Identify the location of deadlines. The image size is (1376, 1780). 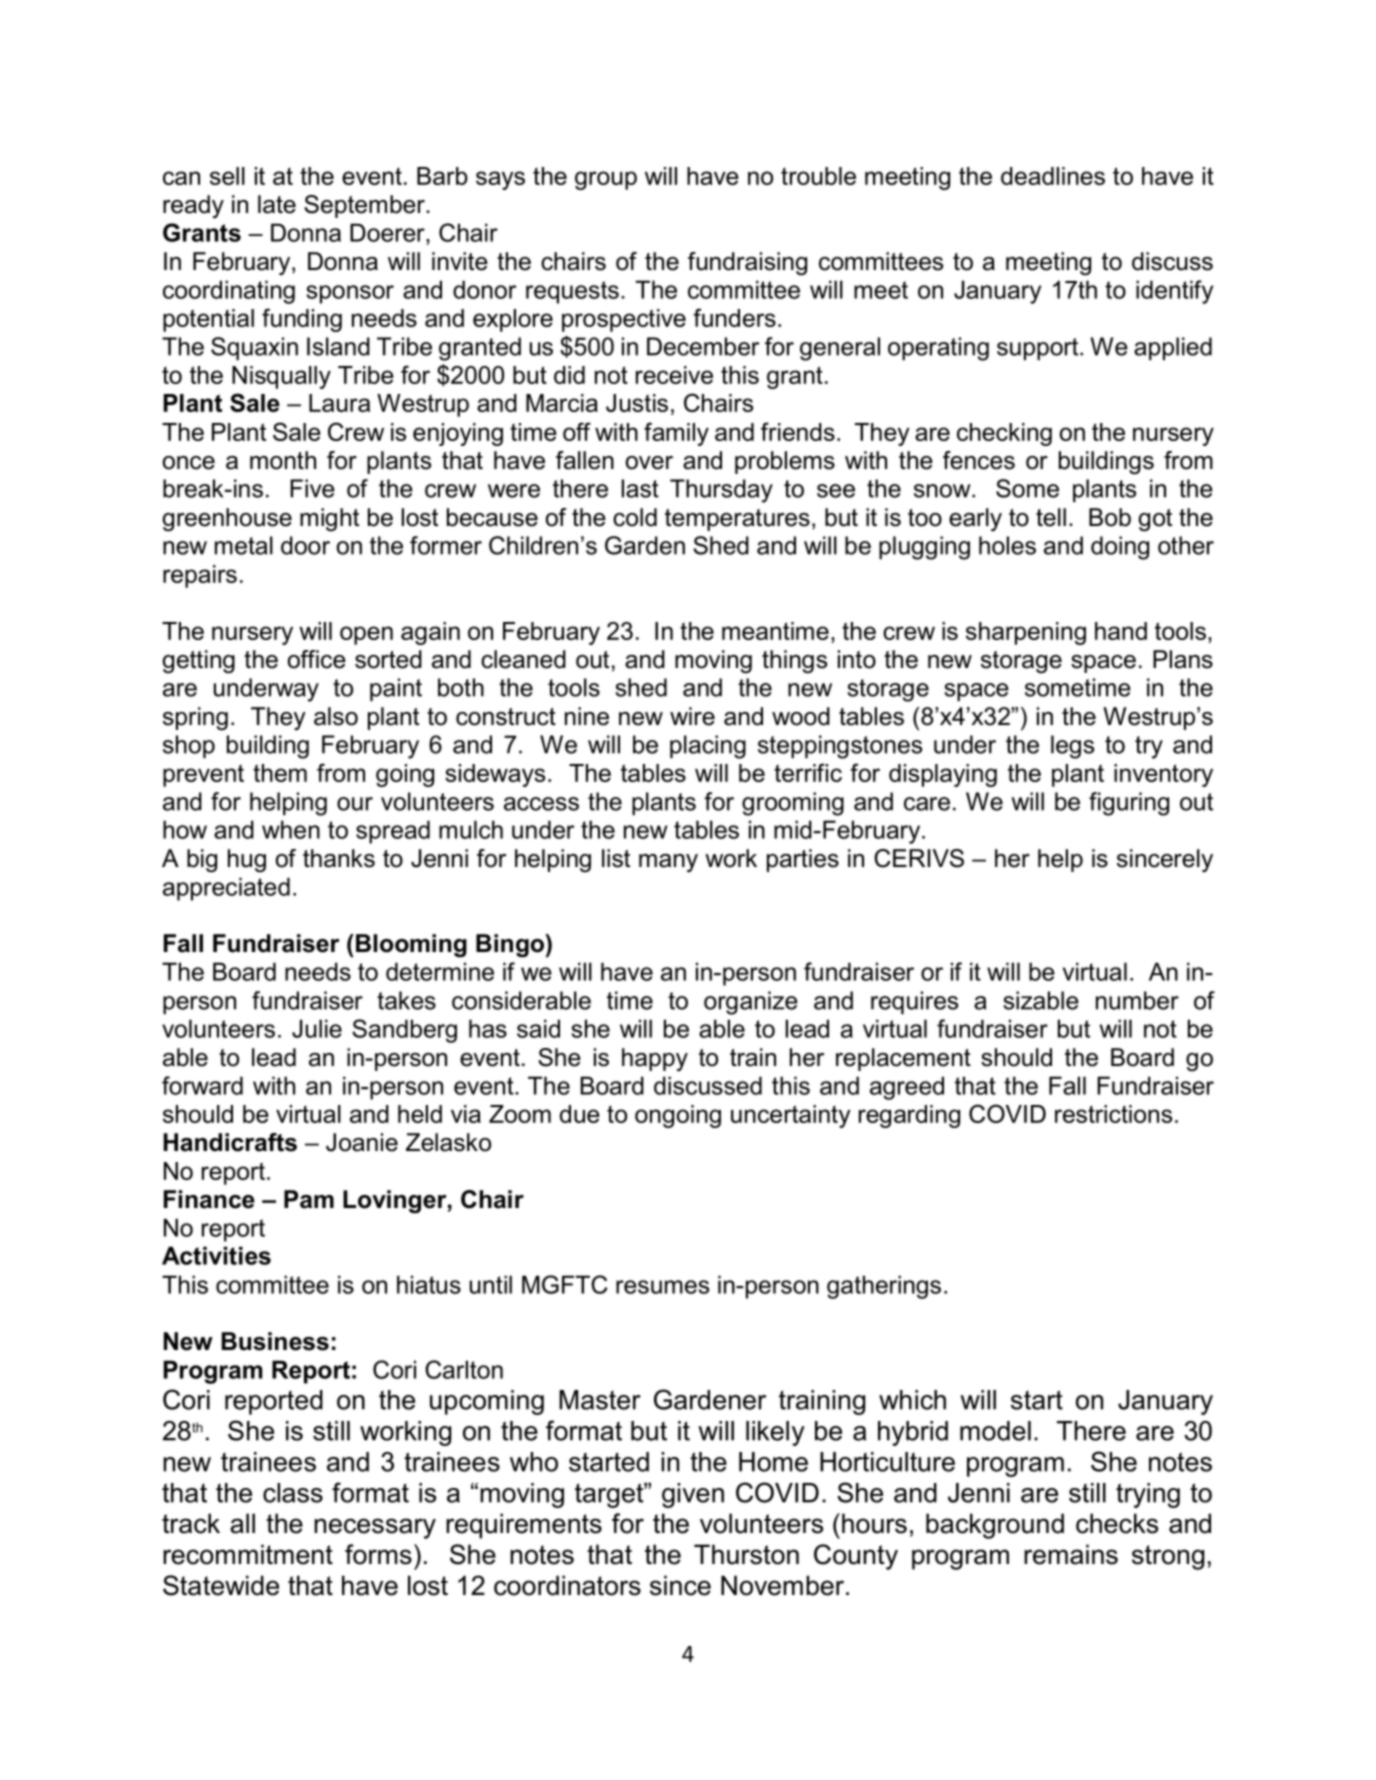
(1053, 176).
